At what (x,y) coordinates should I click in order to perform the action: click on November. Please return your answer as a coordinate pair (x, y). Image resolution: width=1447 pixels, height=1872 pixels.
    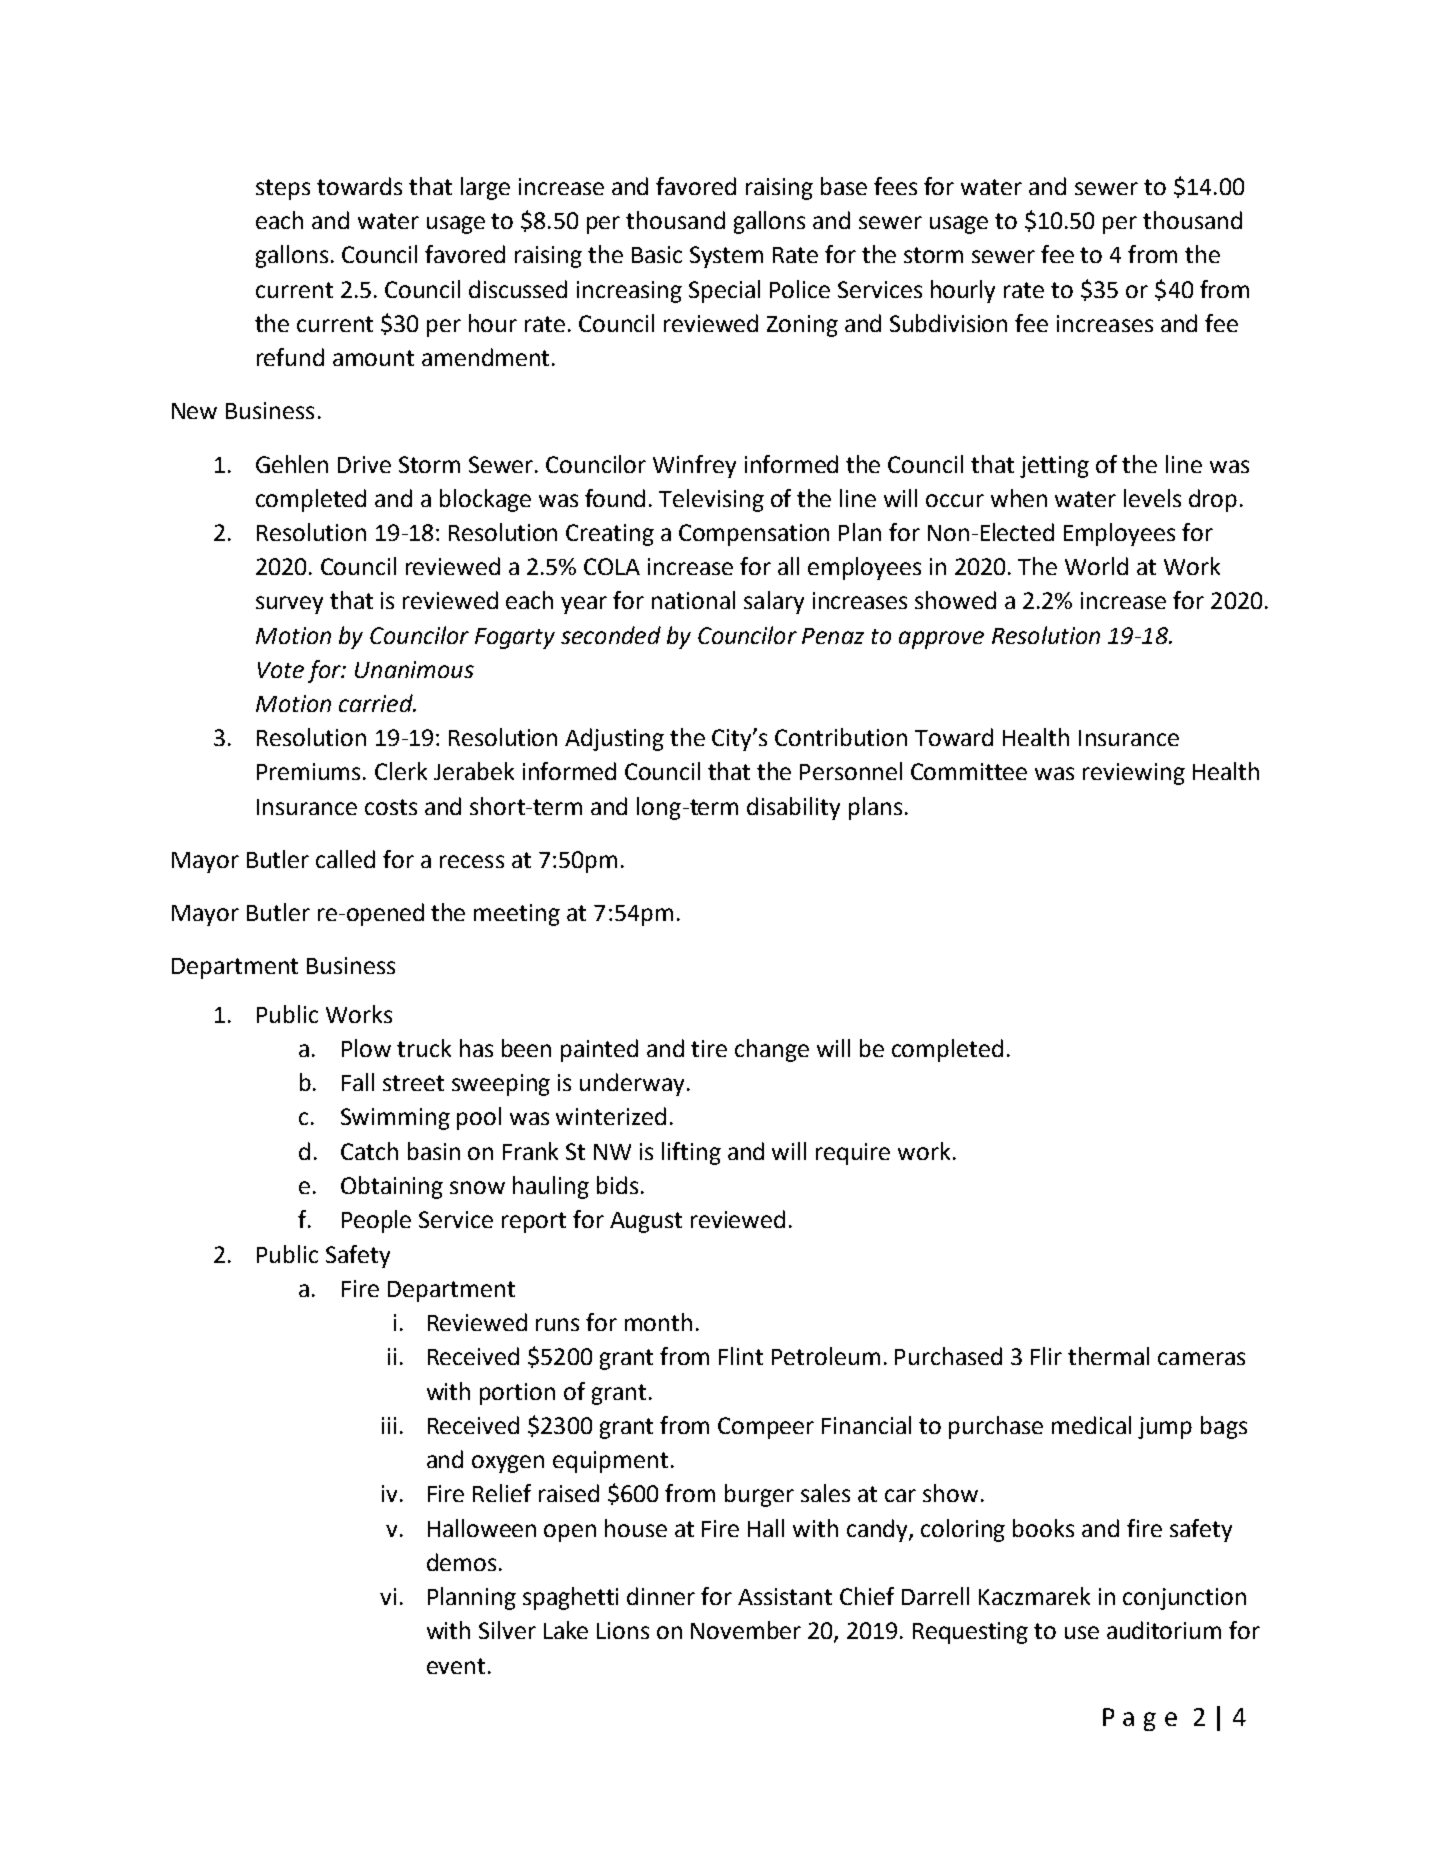
    Looking at the image, I should click on (746, 1630).
